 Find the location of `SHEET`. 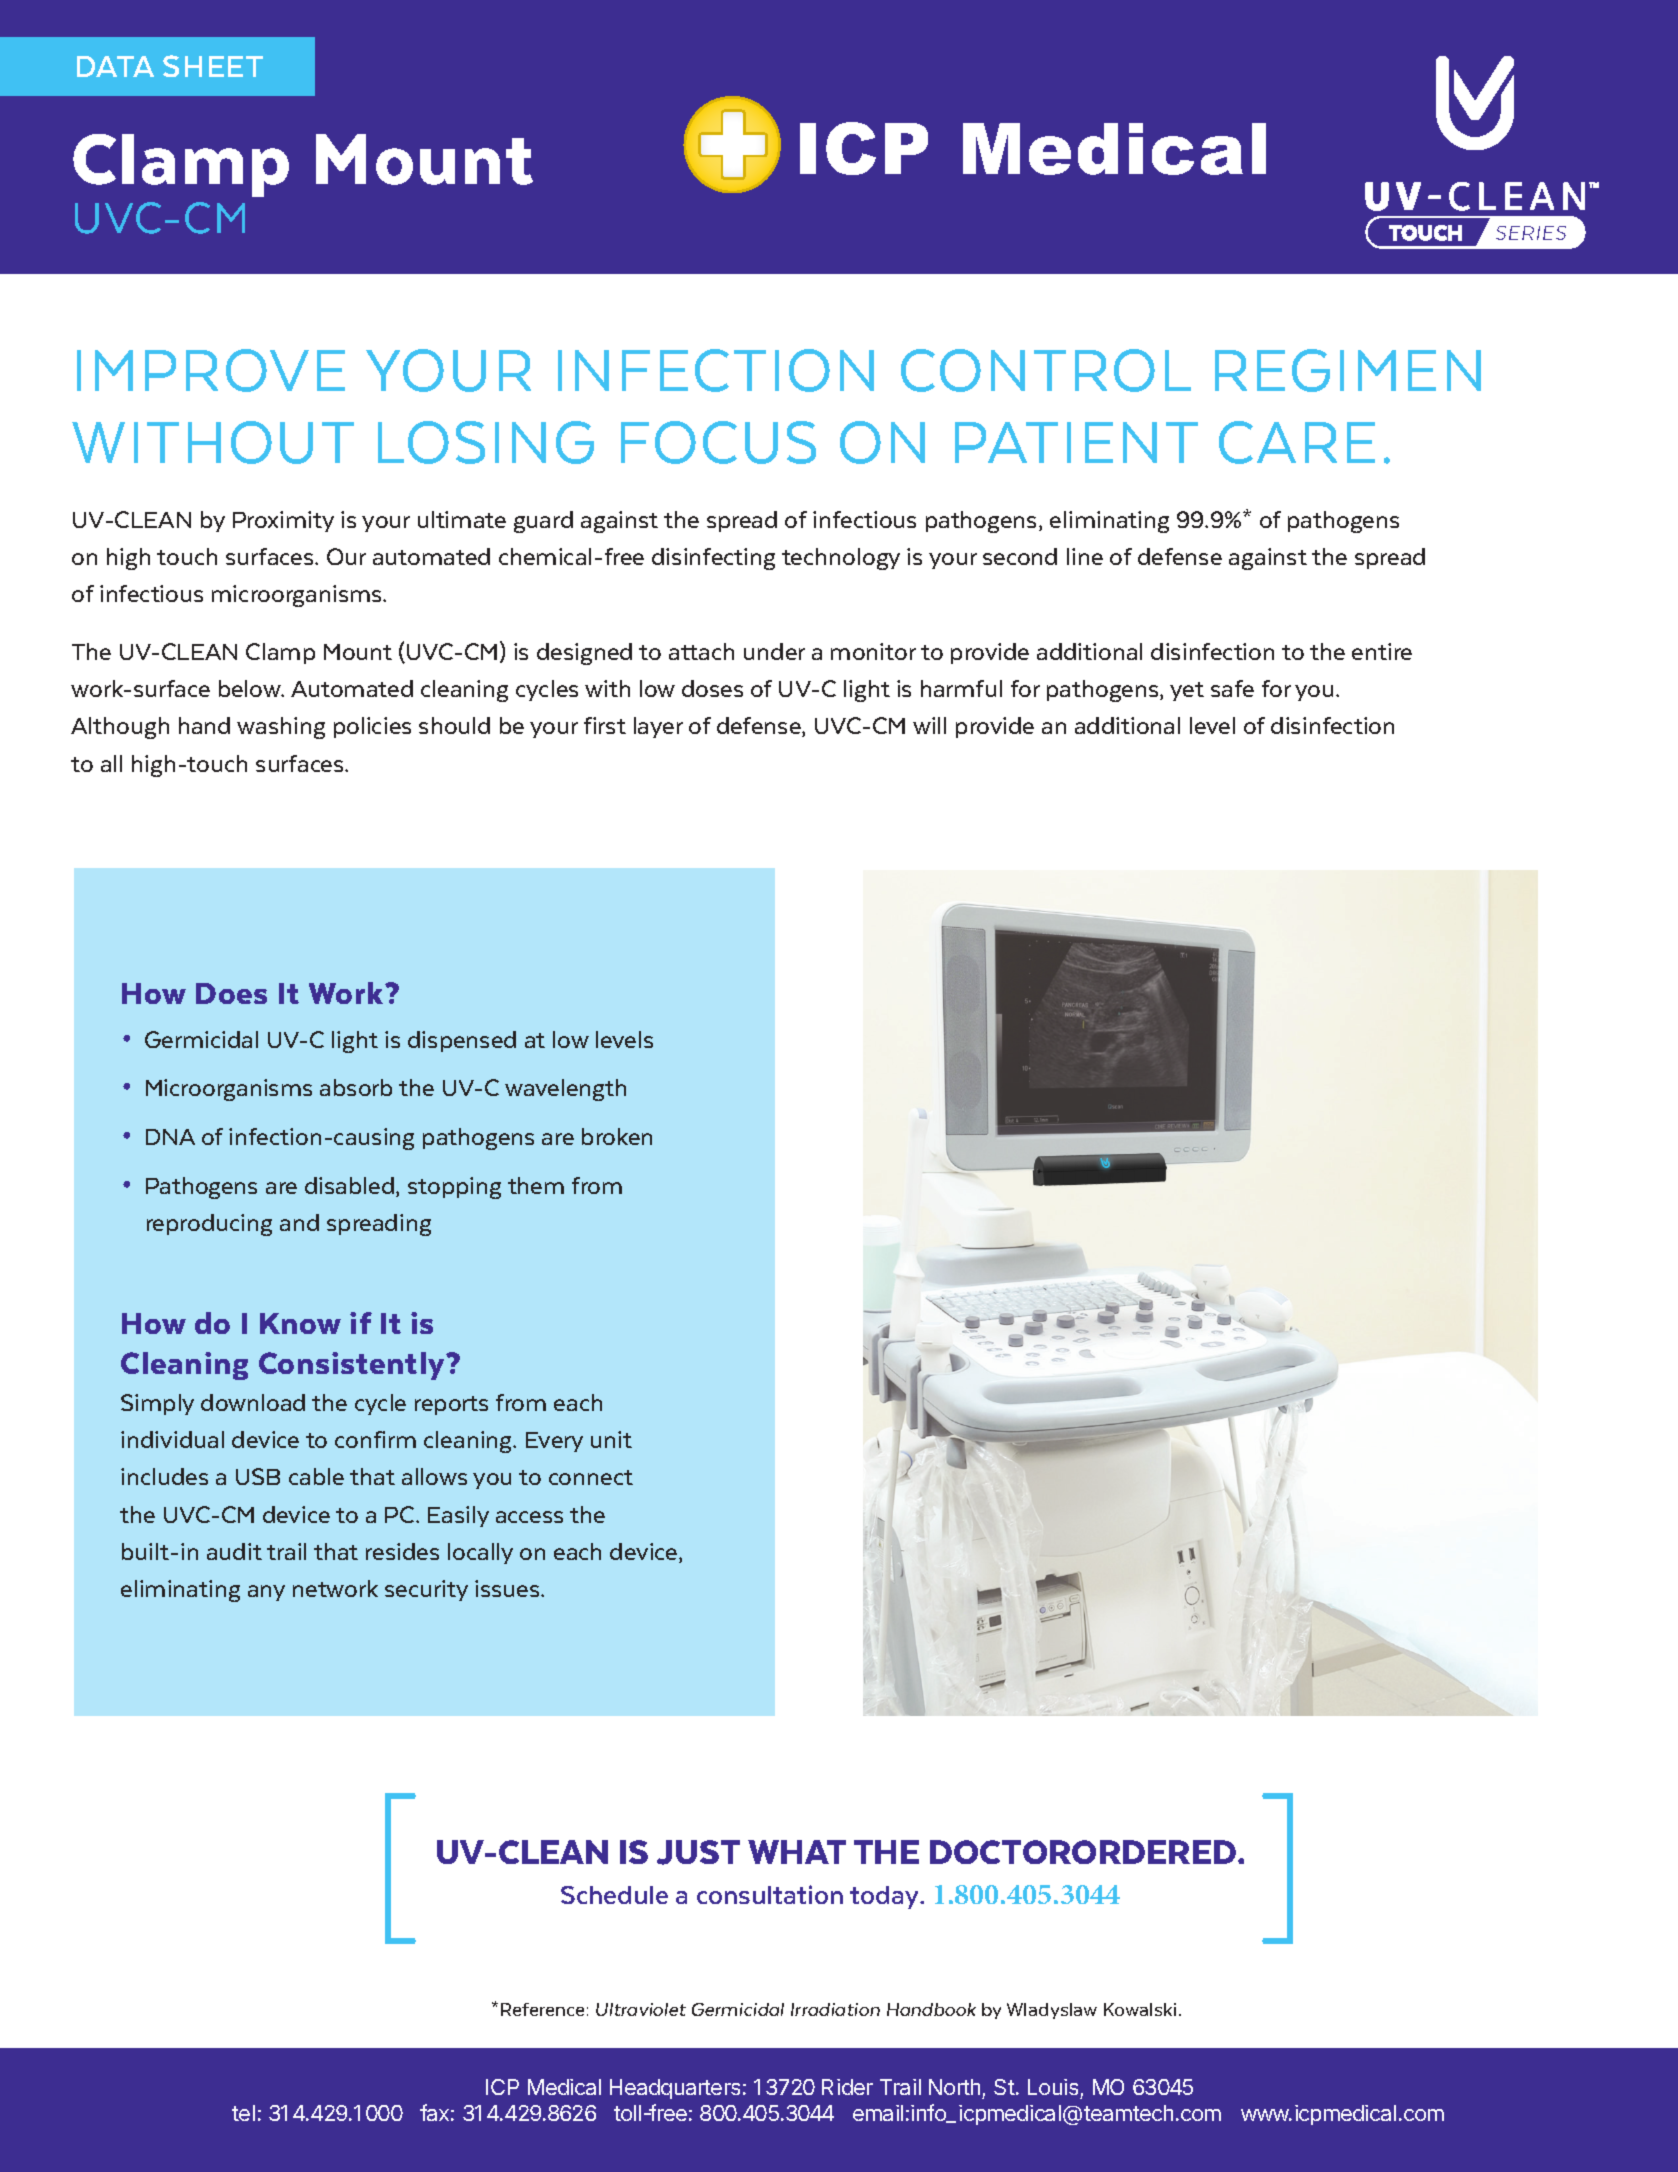

SHEET is located at coordinates (213, 66).
